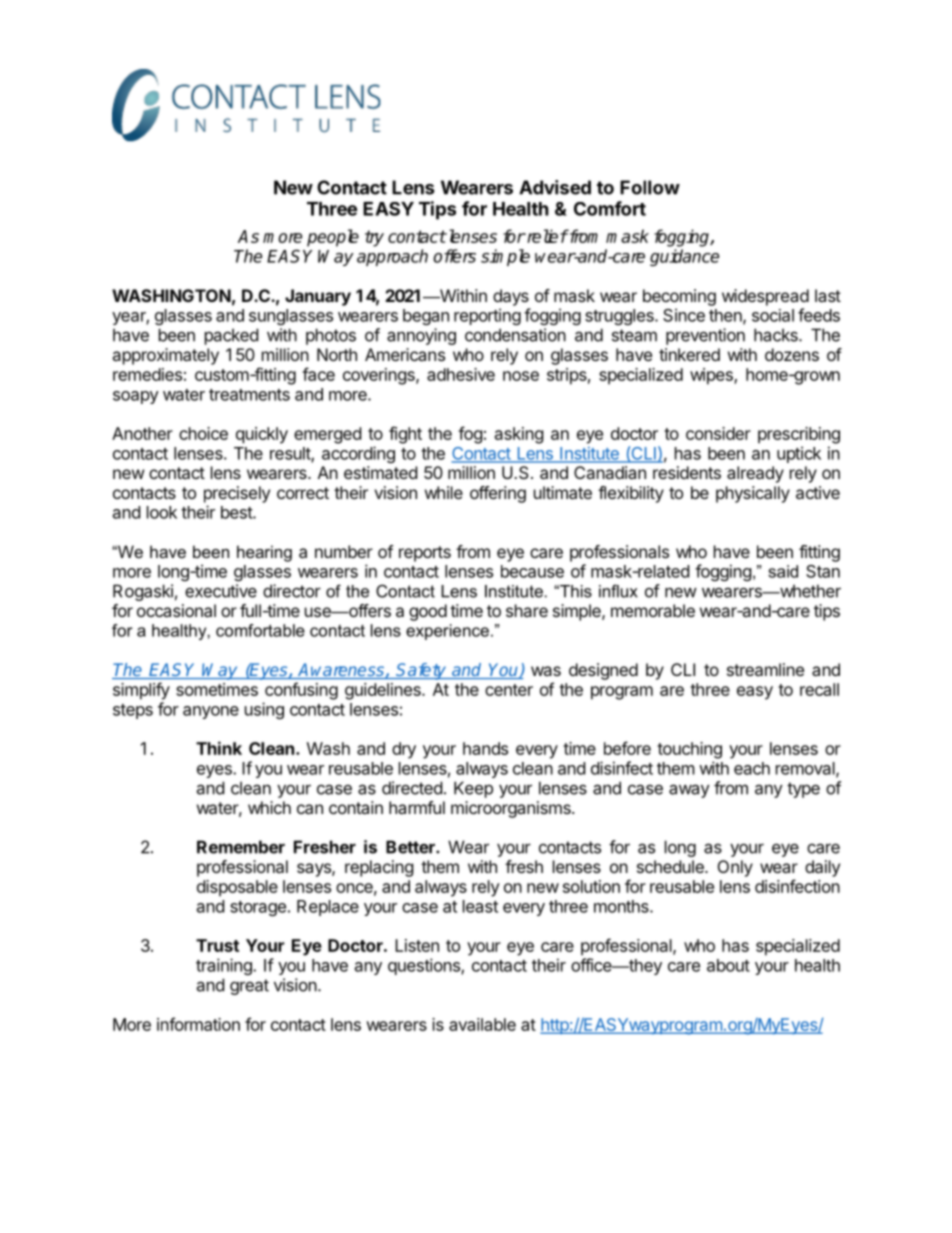  Describe the element at coordinates (684, 257) in the image. I see `guidance` at that location.
